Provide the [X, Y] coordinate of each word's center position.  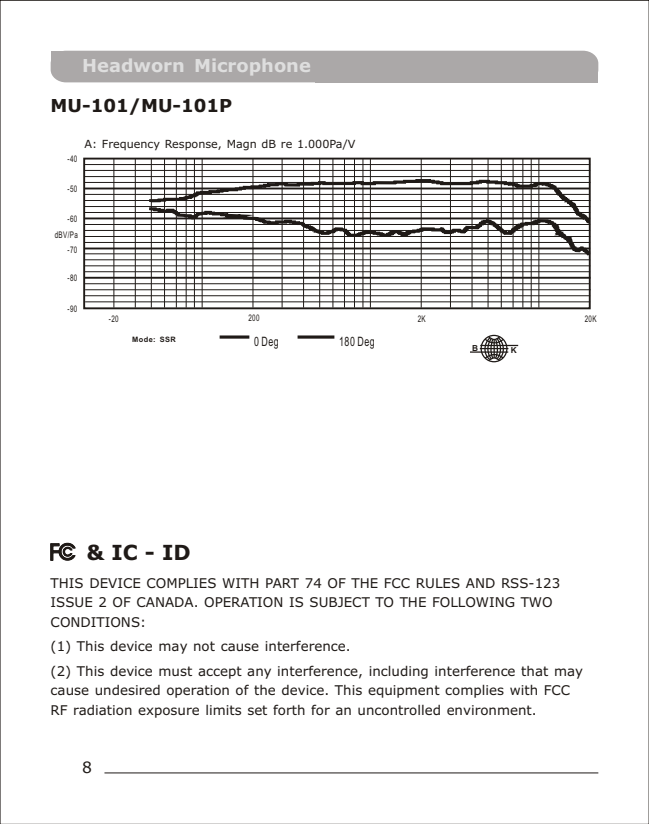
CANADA [166, 602]
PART [282, 583]
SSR [168, 339]
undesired [127, 690]
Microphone [252, 67]
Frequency [131, 145]
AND [480, 583]
